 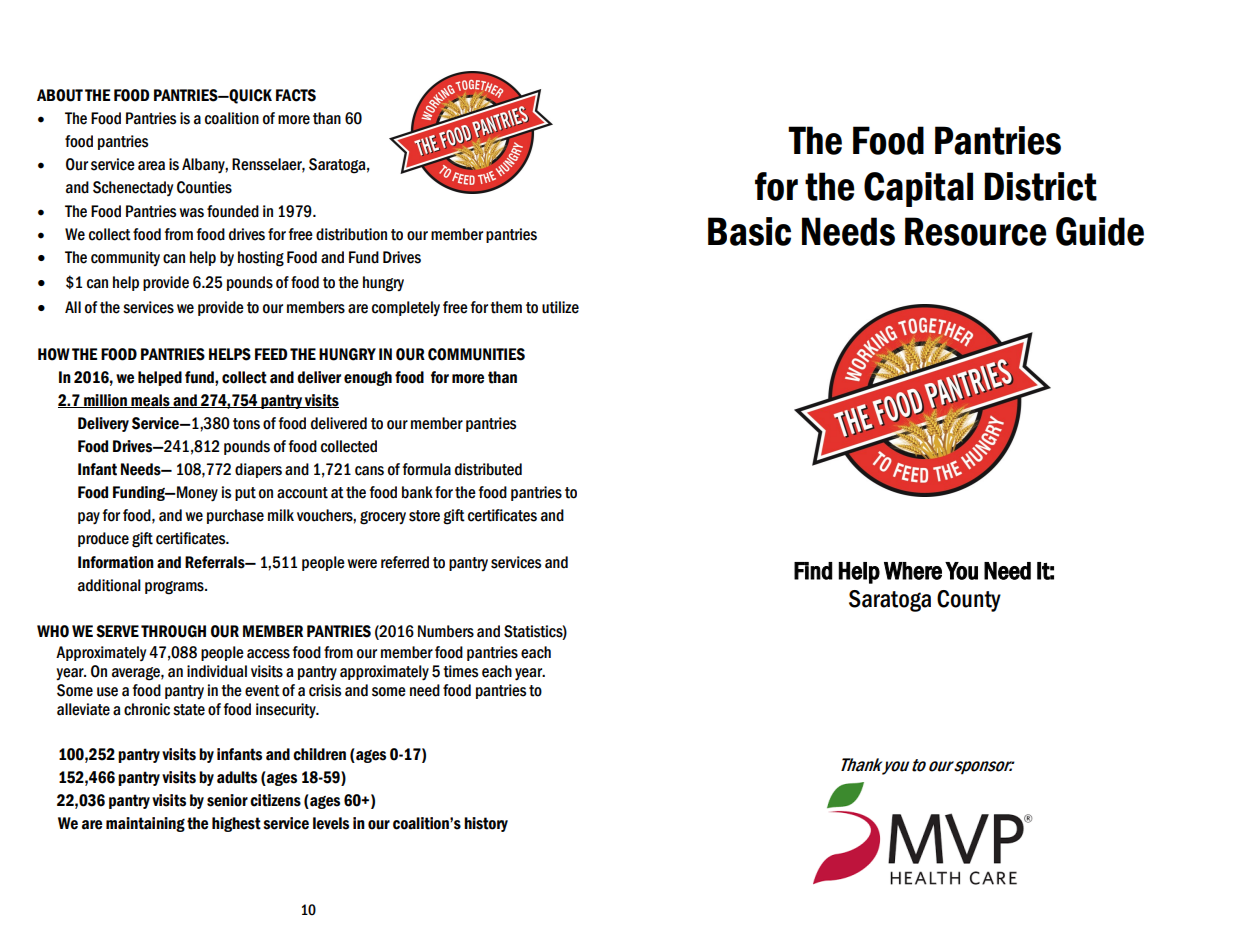 What do you see at coordinates (486, 824) in the document?
I see `history` at bounding box center [486, 824].
